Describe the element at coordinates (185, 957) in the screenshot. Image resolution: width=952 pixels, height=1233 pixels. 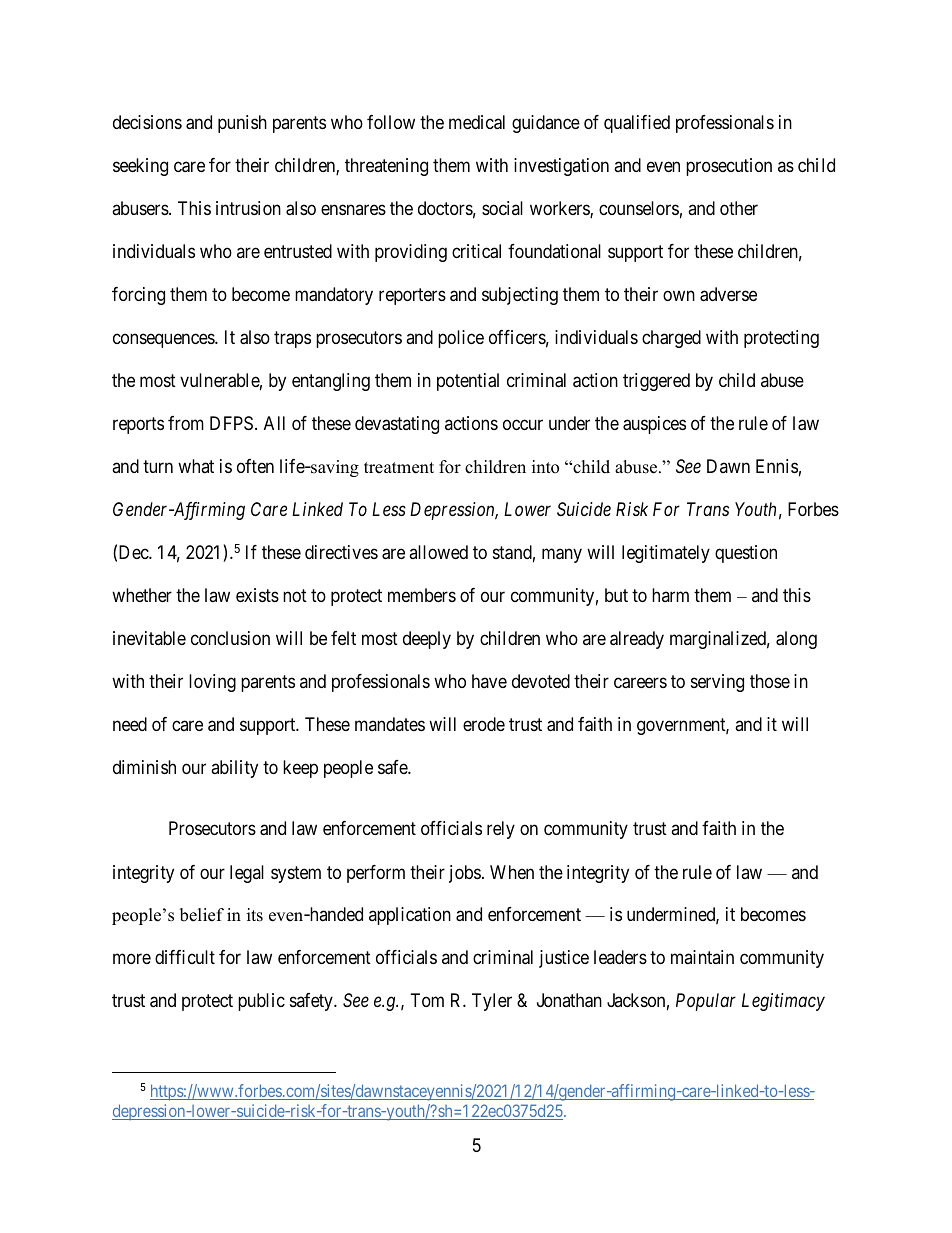
I see `difficult` at that location.
